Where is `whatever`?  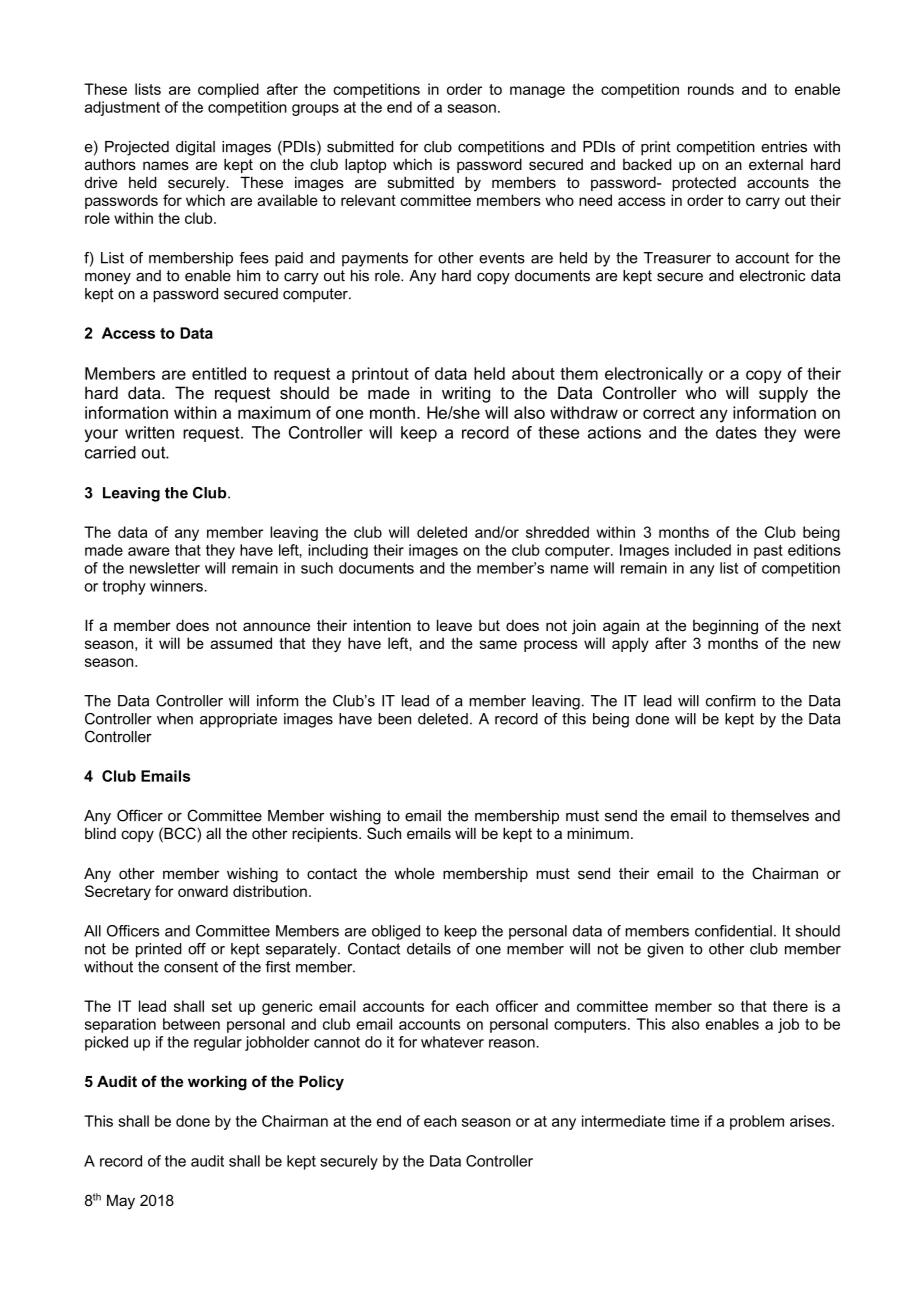
whatever is located at coordinates (452, 1042).
